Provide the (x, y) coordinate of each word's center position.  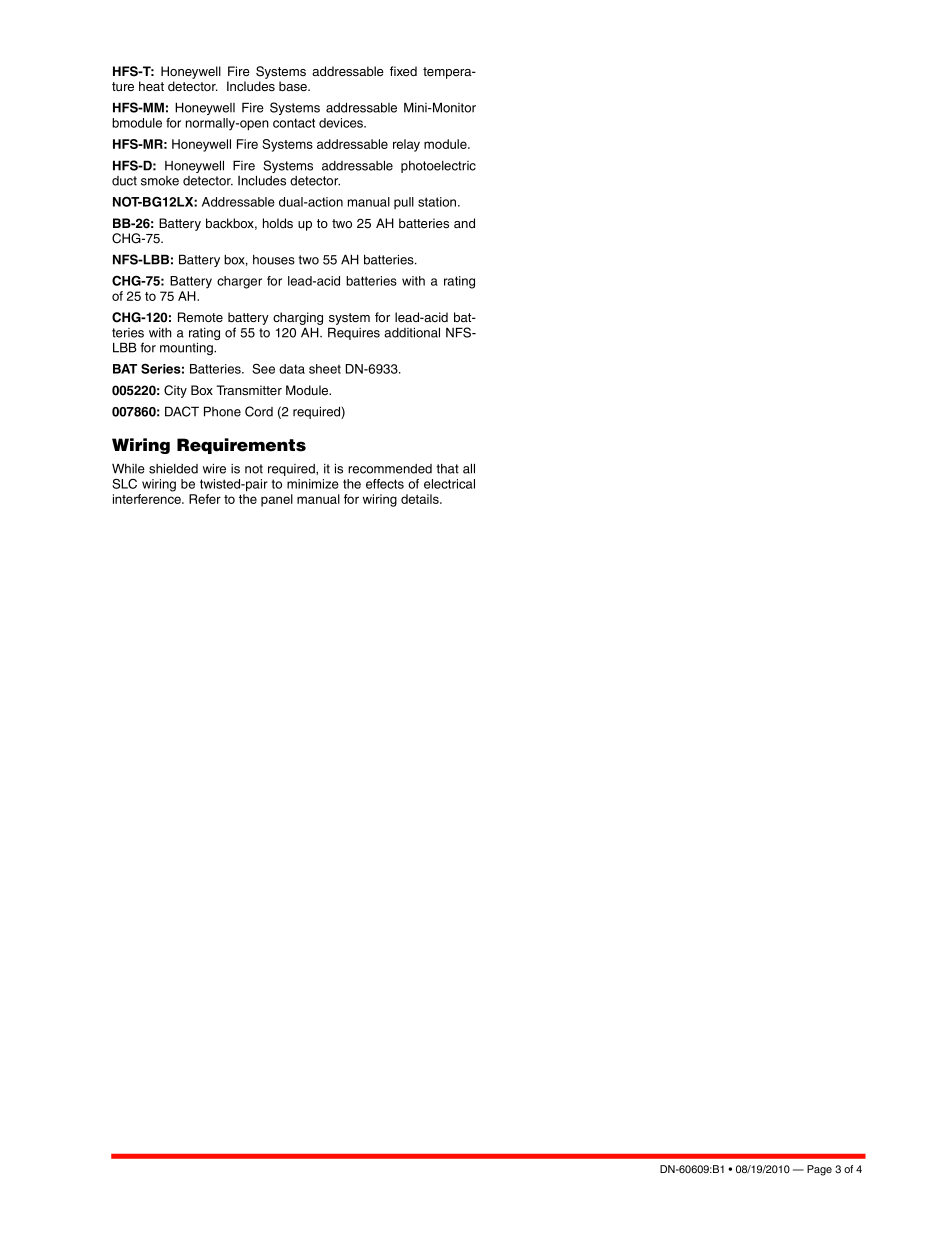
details (421, 499)
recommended (390, 469)
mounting (187, 348)
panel (277, 500)
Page (819, 1170)
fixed (403, 71)
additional (412, 332)
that (447, 469)
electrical (449, 484)
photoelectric (438, 167)
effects (385, 484)
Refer (205, 499)
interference (148, 499)
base (294, 86)
